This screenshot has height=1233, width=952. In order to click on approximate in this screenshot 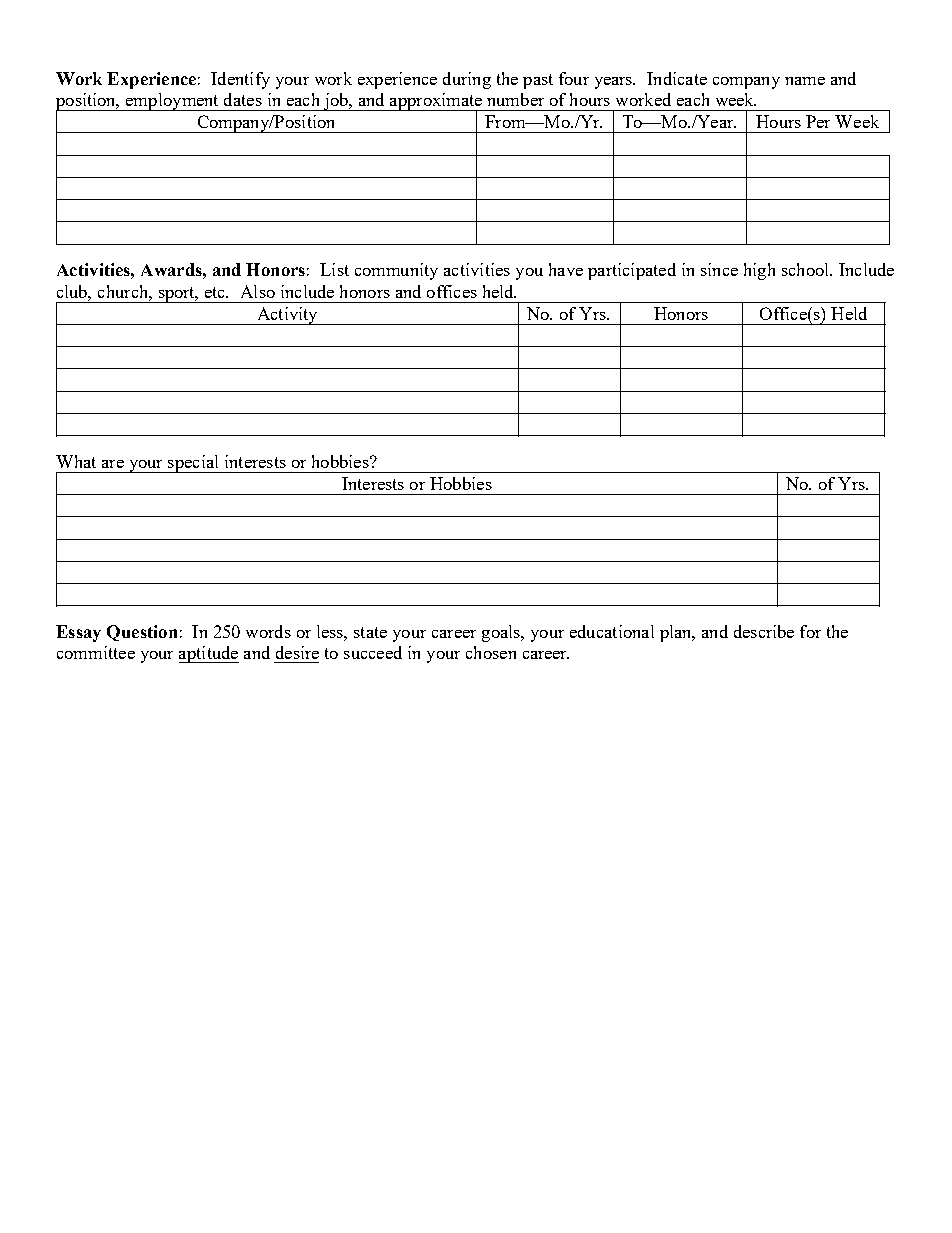, I will do `click(436, 102)`.
